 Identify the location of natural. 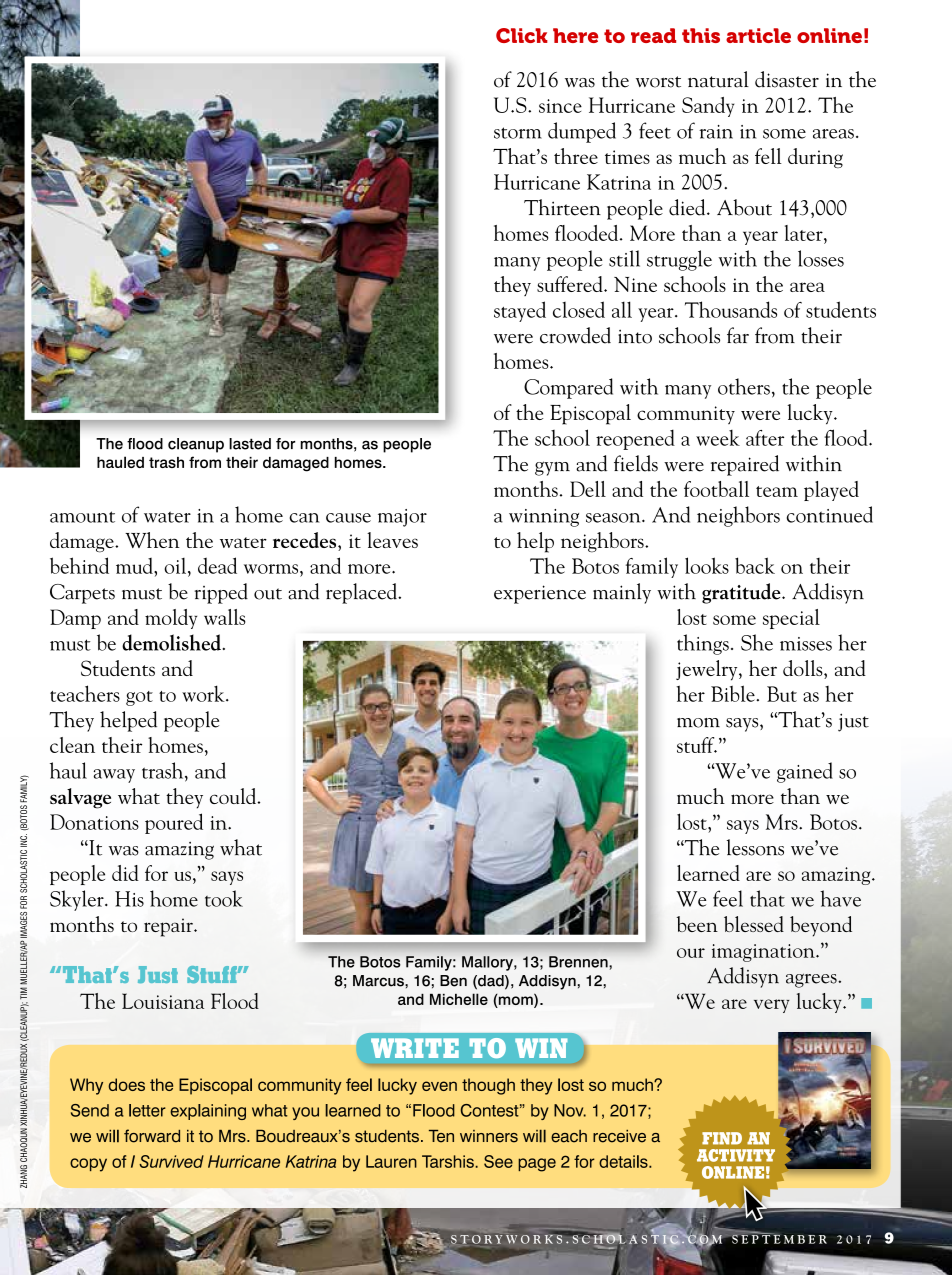
(718, 79).
